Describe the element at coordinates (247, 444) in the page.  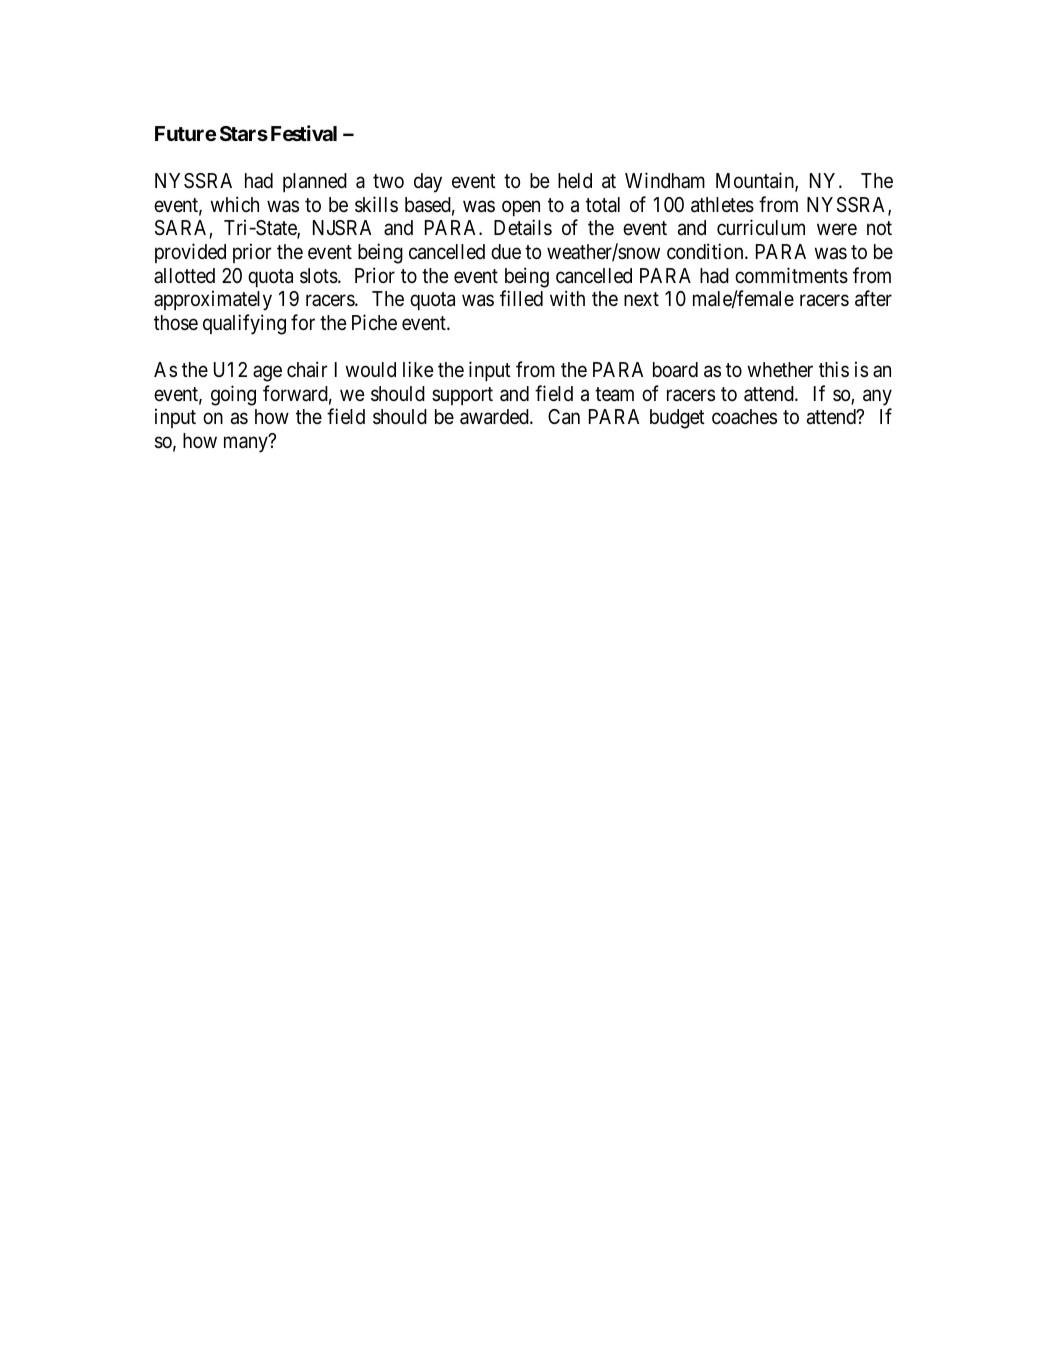
I see `many` at that location.
